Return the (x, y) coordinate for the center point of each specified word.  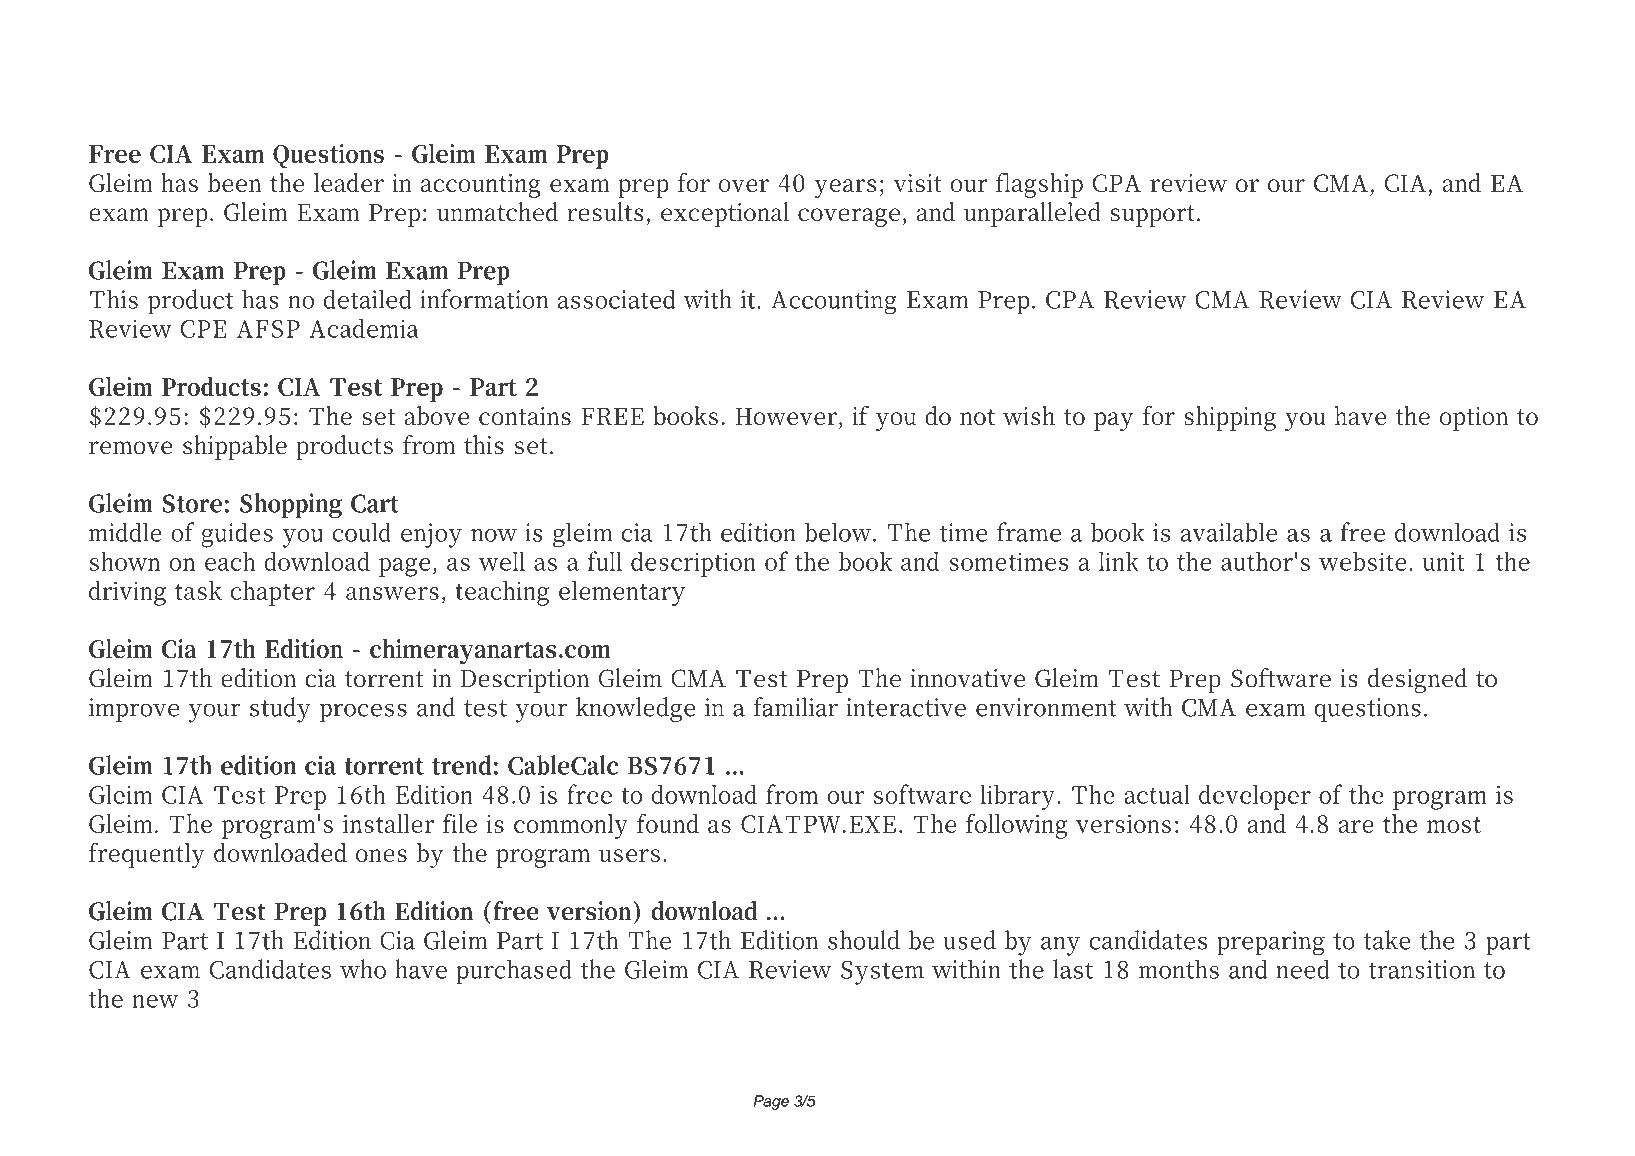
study (280, 710)
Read (120, 47)
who (363, 969)
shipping (1230, 418)
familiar (795, 707)
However (787, 418)
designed (1418, 680)
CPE (203, 329)
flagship (1039, 185)
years (845, 188)
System (882, 973)
